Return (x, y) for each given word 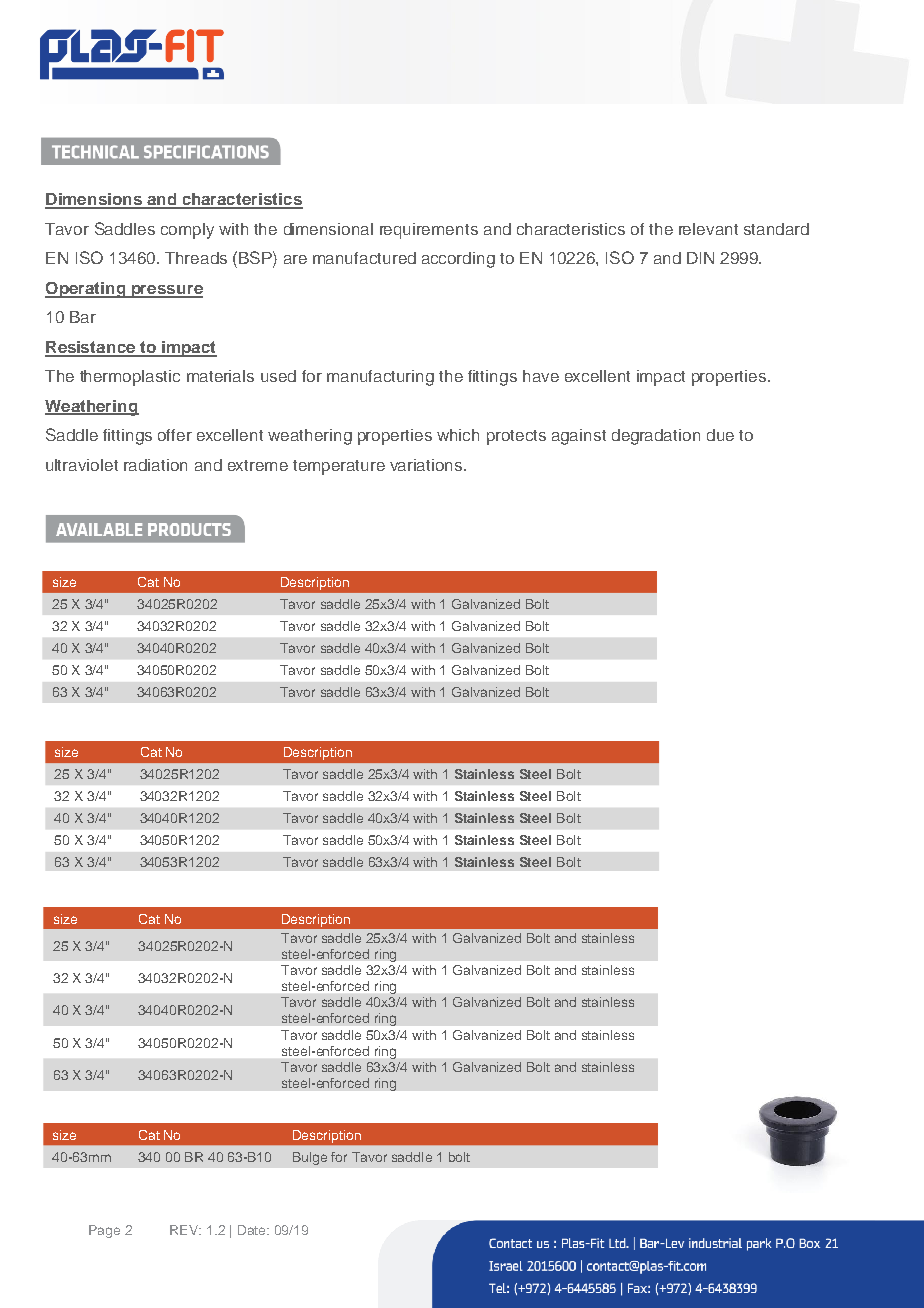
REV (185, 1230)
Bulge (310, 1158)
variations (427, 465)
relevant (708, 229)
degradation (656, 437)
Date (253, 1230)
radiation (155, 465)
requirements (429, 231)
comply (187, 231)
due (720, 435)
